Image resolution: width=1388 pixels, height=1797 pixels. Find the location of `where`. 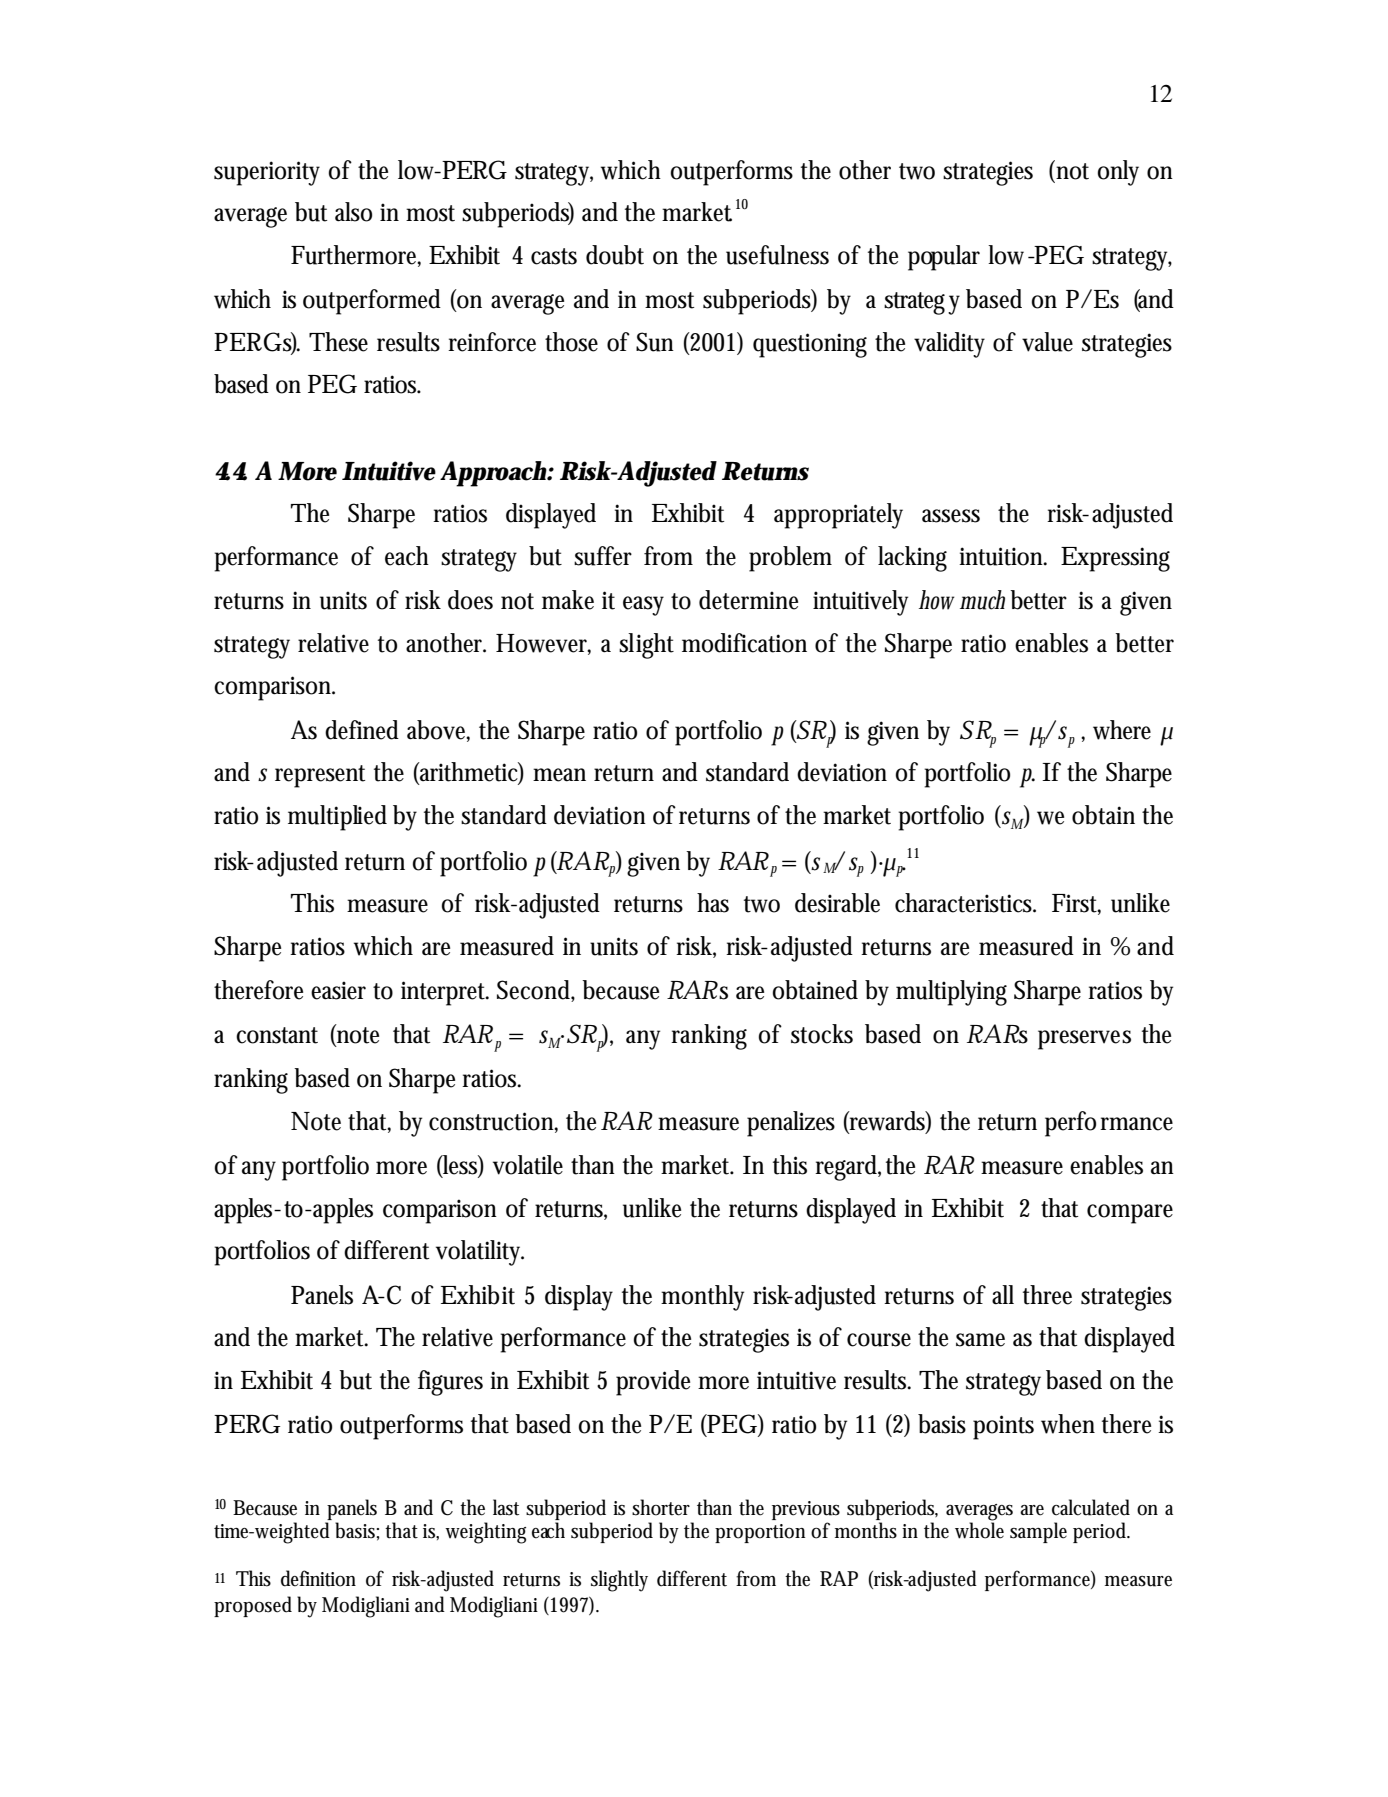

where is located at coordinates (1122, 730).
